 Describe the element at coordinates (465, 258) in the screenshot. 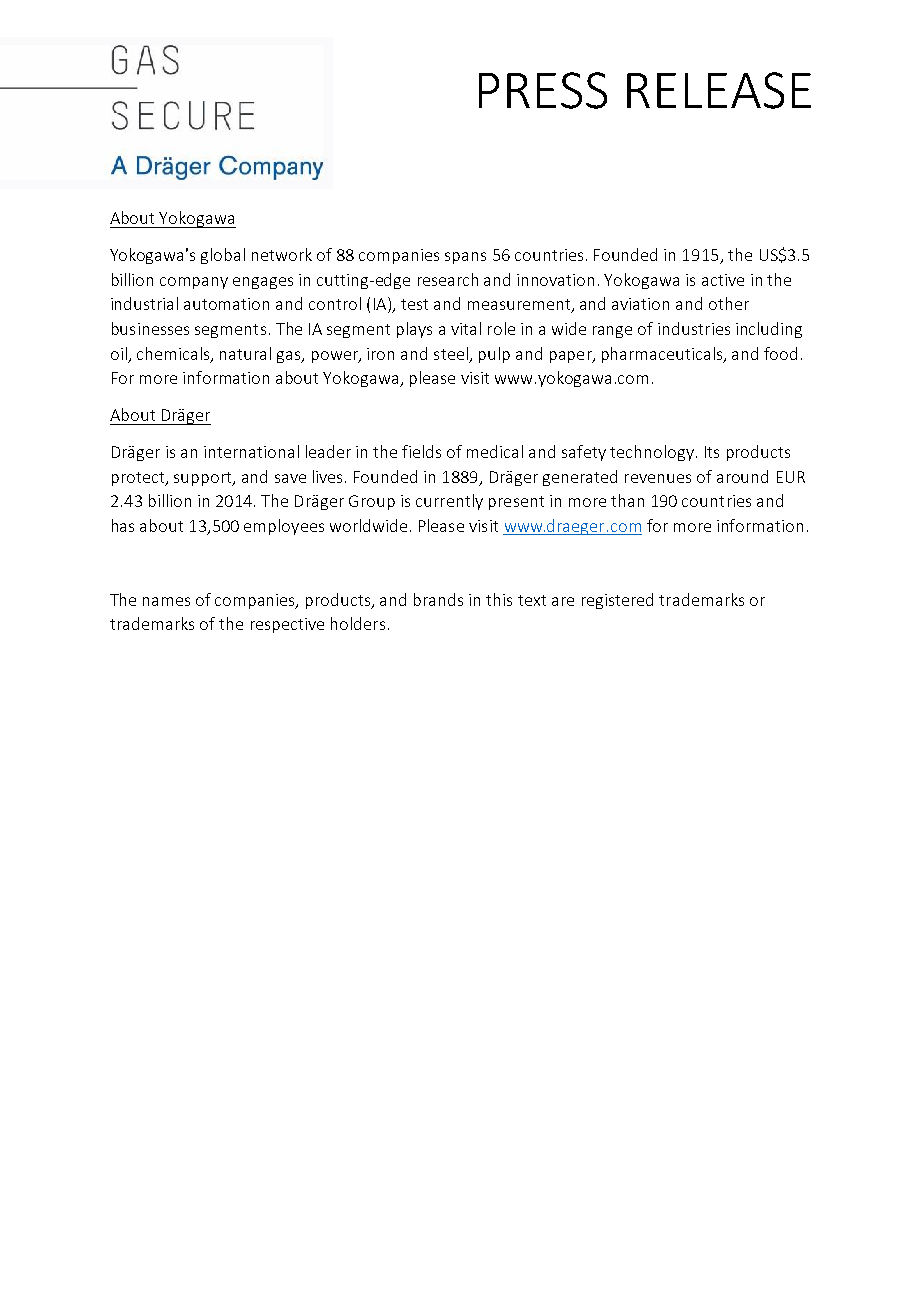

I see `spans` at that location.
